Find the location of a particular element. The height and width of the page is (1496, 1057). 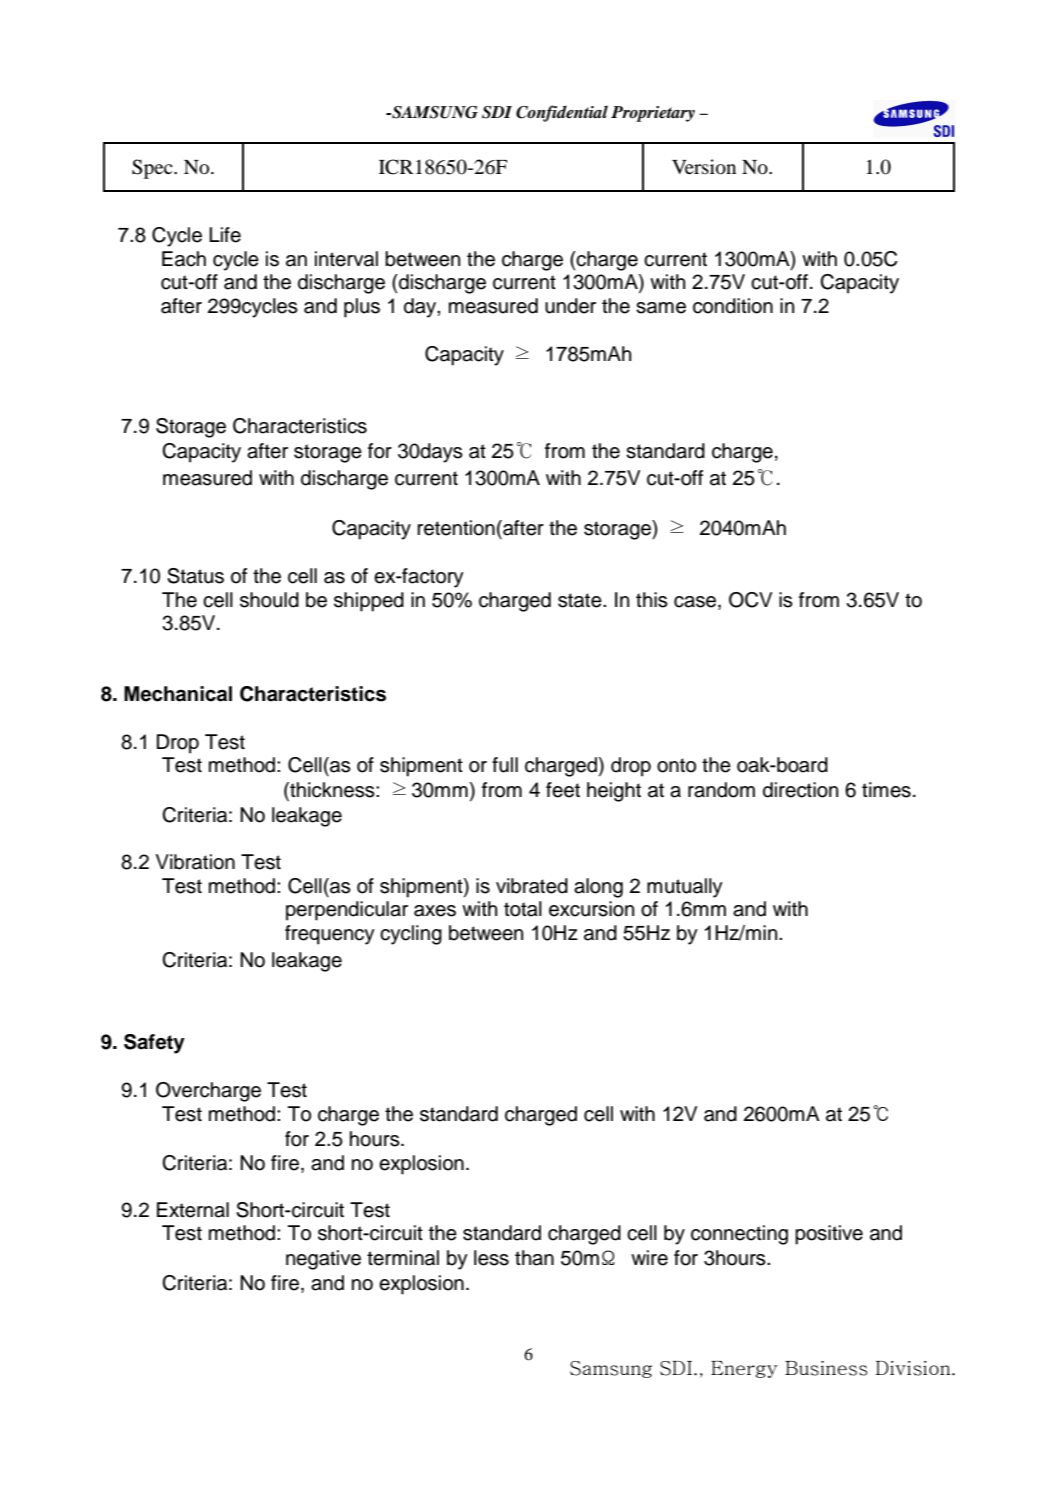

Confidential is located at coordinates (562, 113).
